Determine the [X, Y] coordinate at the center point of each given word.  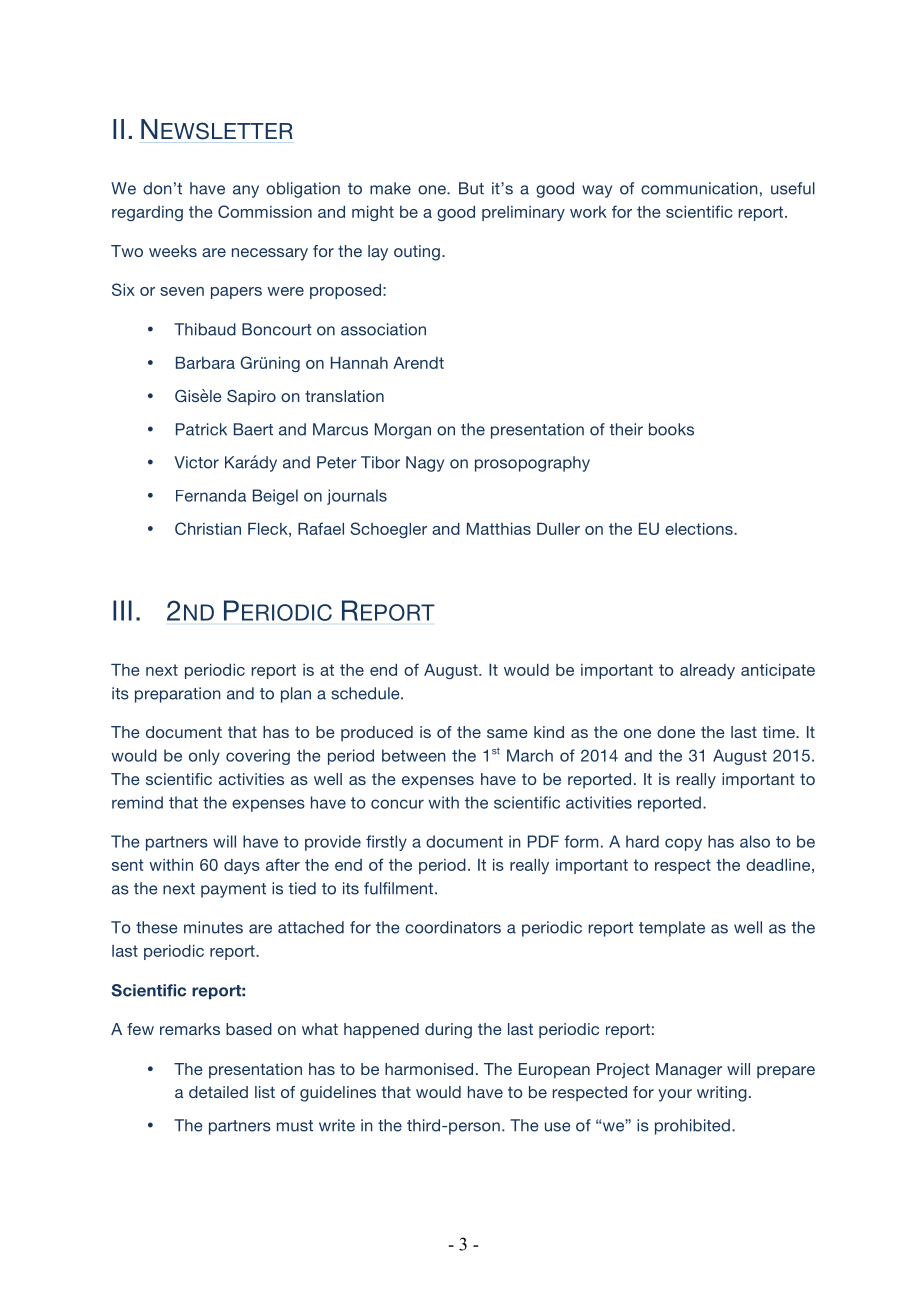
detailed [218, 1092]
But [471, 188]
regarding [147, 213]
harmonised [429, 1069]
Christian [208, 528]
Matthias [499, 529]
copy [683, 844]
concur [397, 804]
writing [722, 1094]
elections [700, 529]
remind [137, 802]
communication [699, 188]
